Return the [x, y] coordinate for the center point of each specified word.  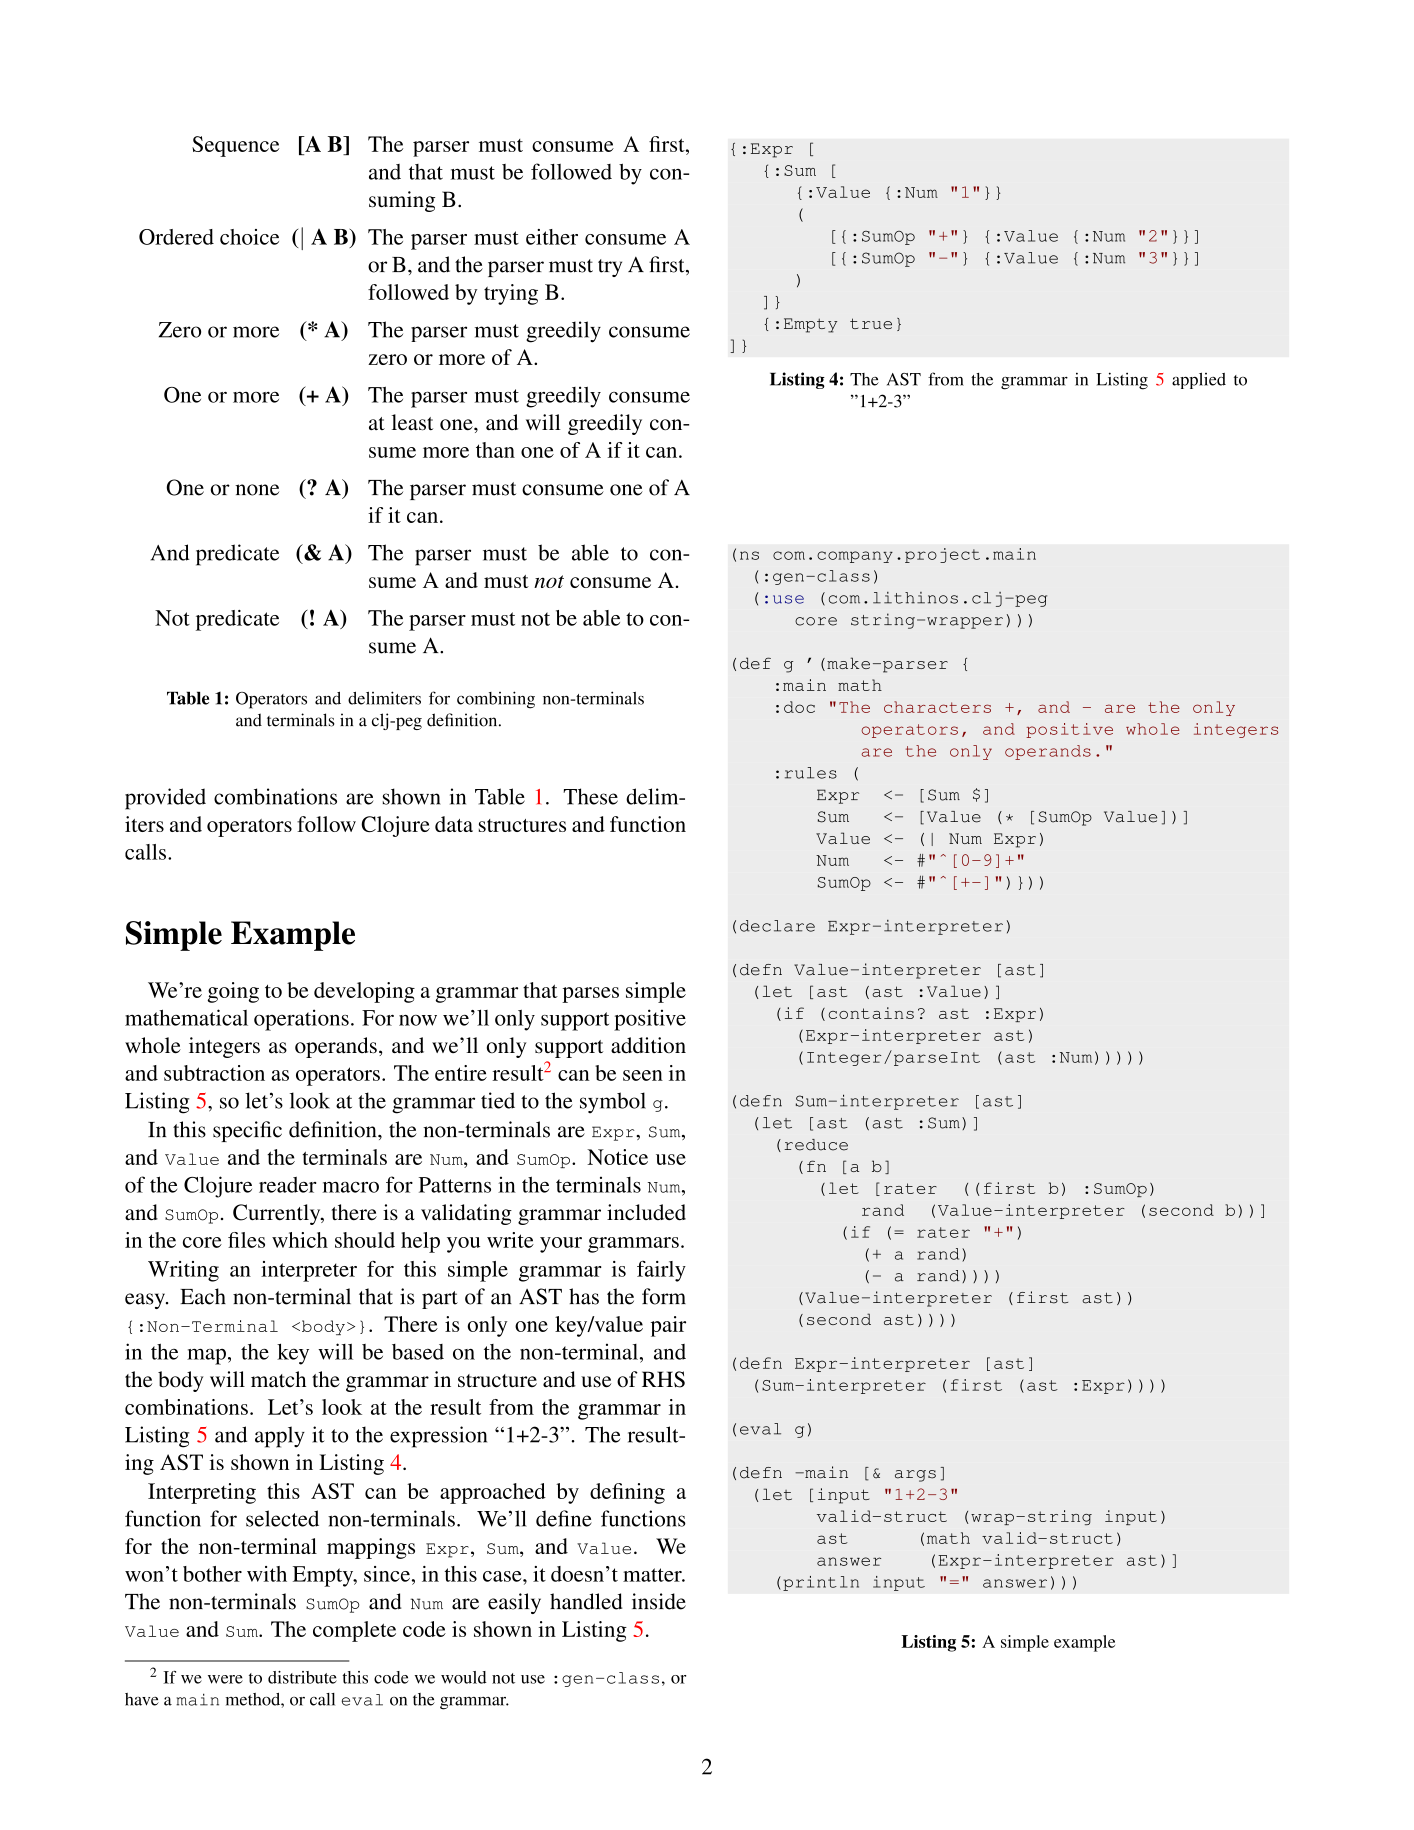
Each [203, 1296]
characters [937, 707]
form [664, 1296]
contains [871, 1013]
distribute [302, 1677]
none [257, 490]
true [871, 323]
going [233, 992]
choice [249, 237]
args [915, 1476]
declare [777, 926]
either [552, 237]
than [495, 450]
